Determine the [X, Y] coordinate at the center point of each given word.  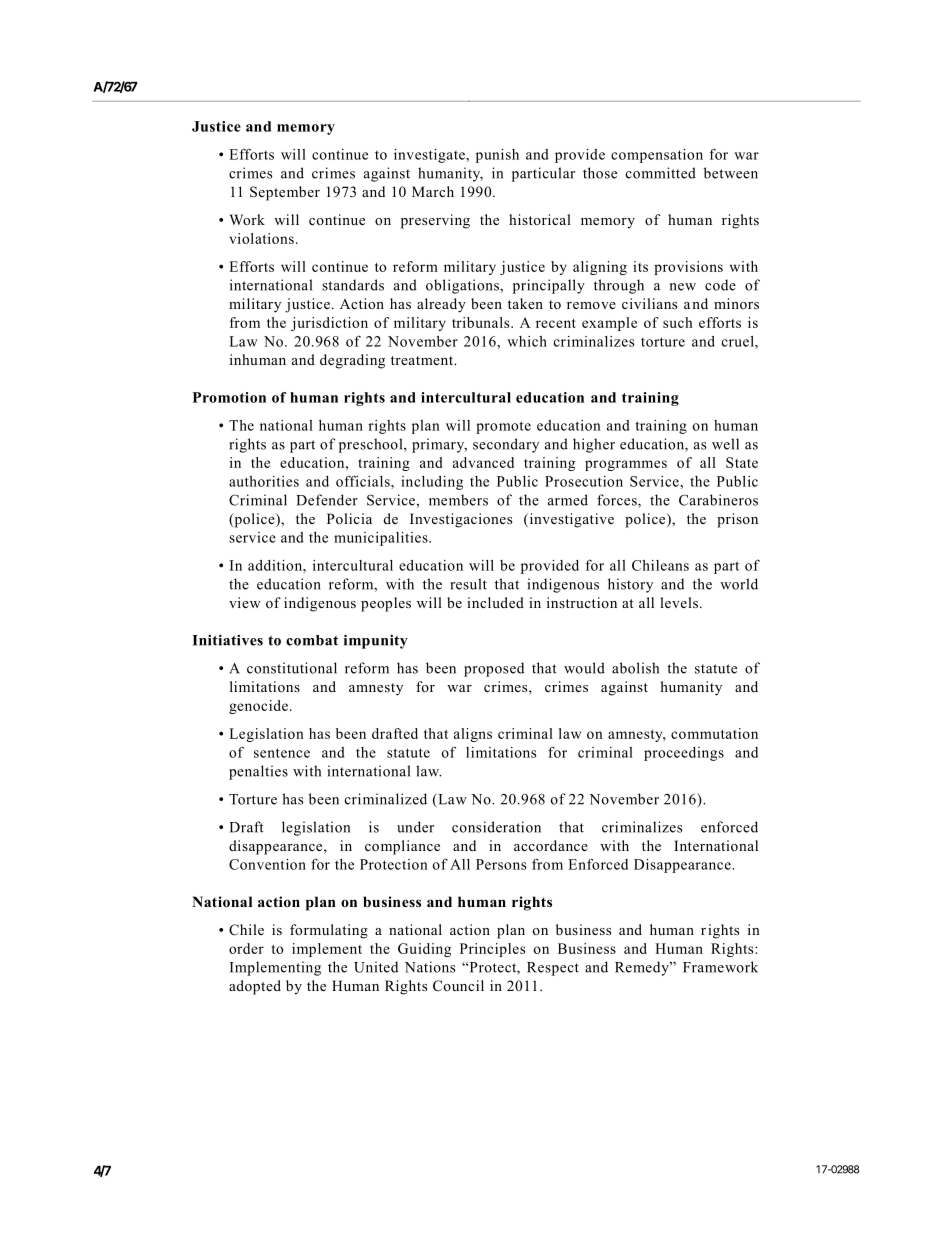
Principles [492, 950]
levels [679, 602]
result [468, 584]
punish [497, 156]
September [285, 193]
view [245, 602]
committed [661, 173]
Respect [553, 969]
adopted [255, 987]
